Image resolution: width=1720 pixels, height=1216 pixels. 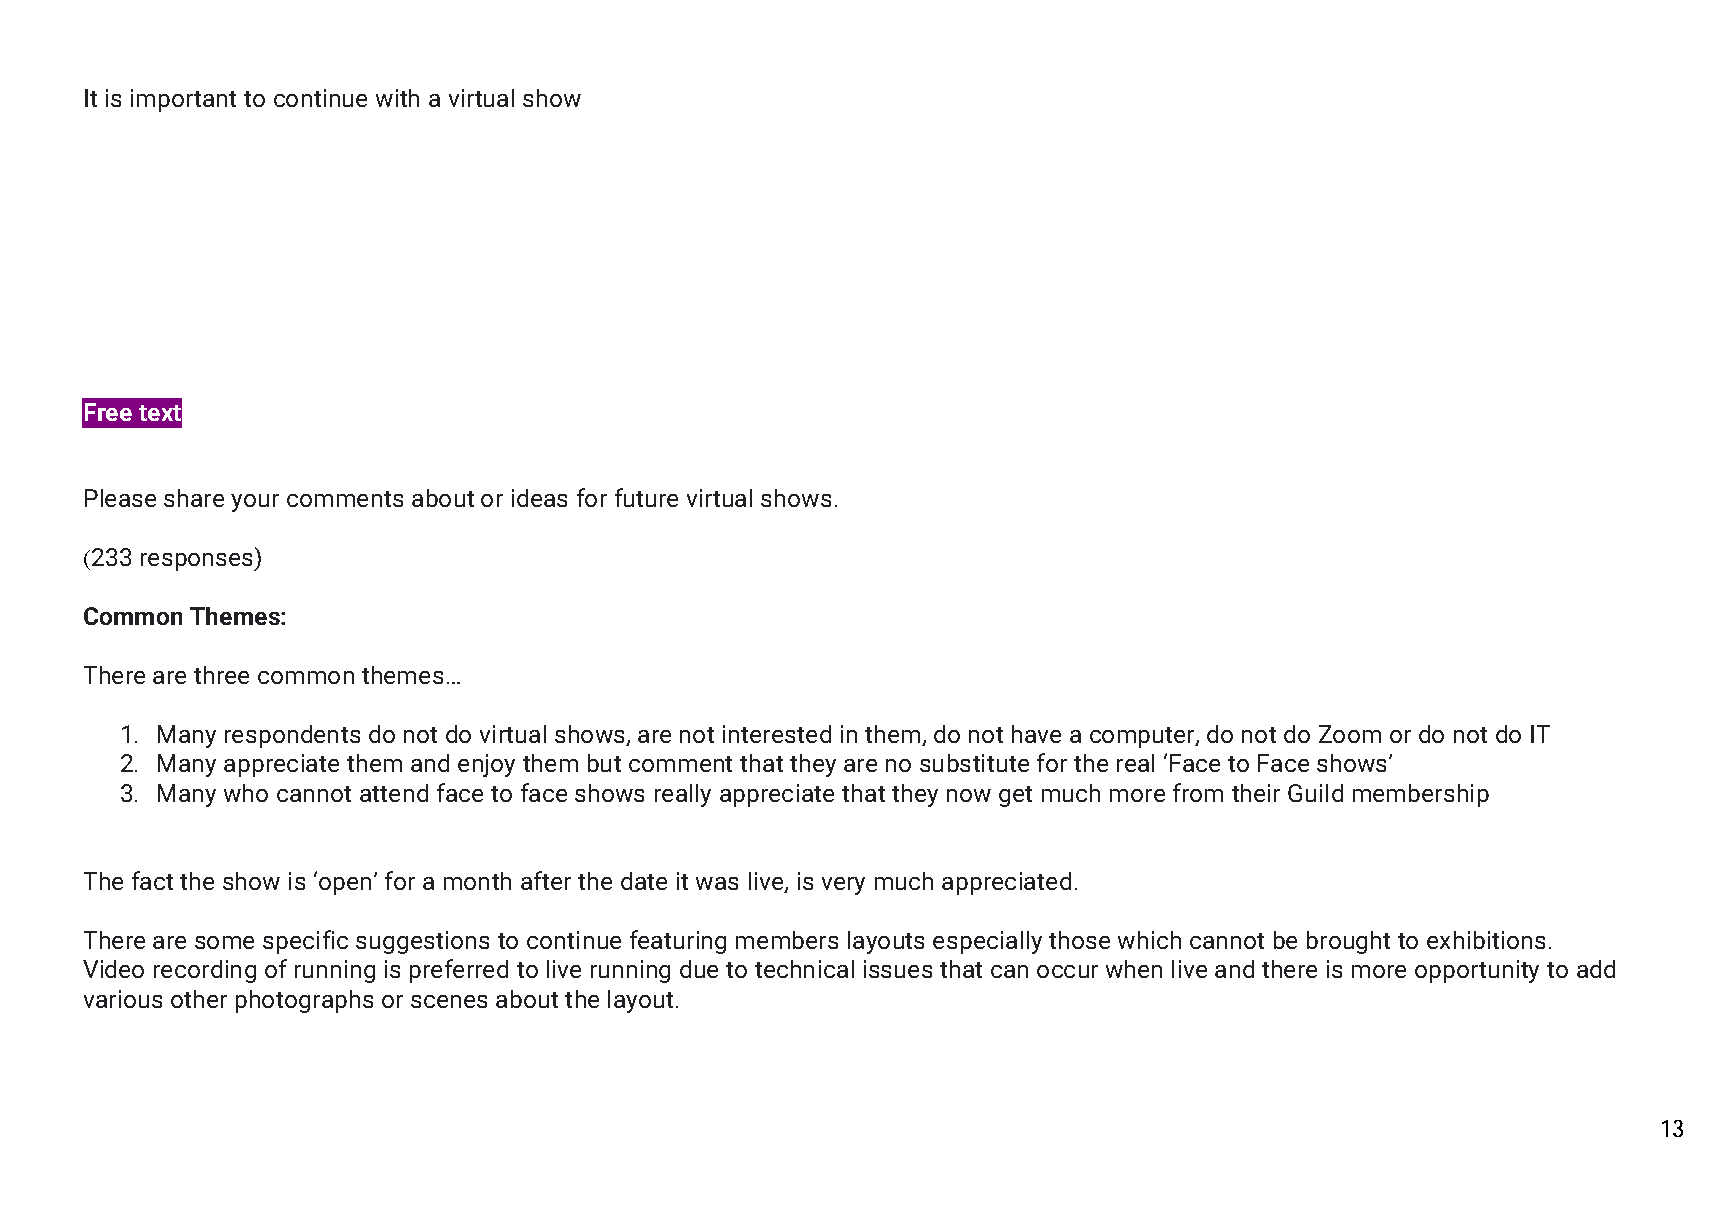 I want to click on with, so click(x=397, y=98).
